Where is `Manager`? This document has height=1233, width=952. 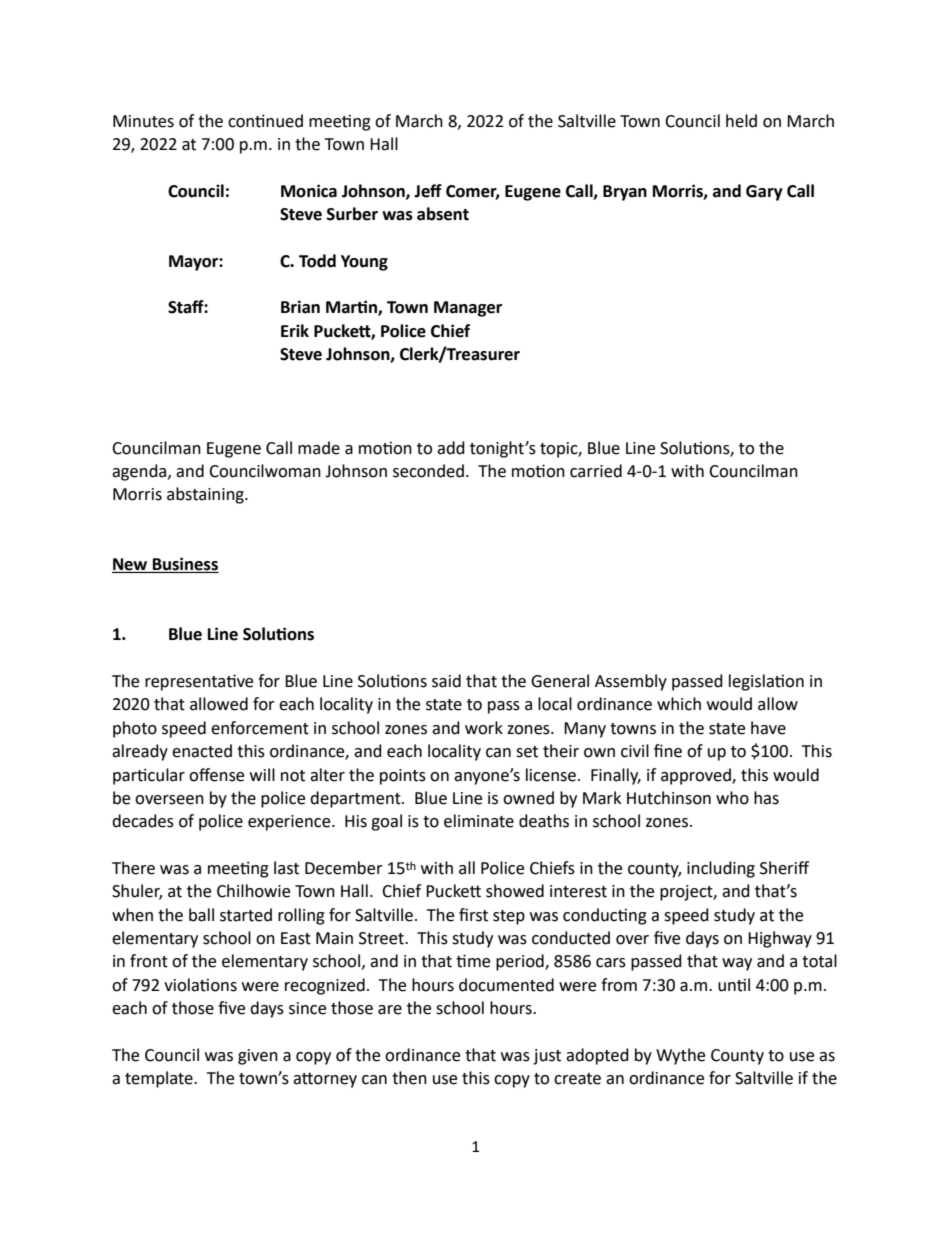 Manager is located at coordinates (468, 309).
